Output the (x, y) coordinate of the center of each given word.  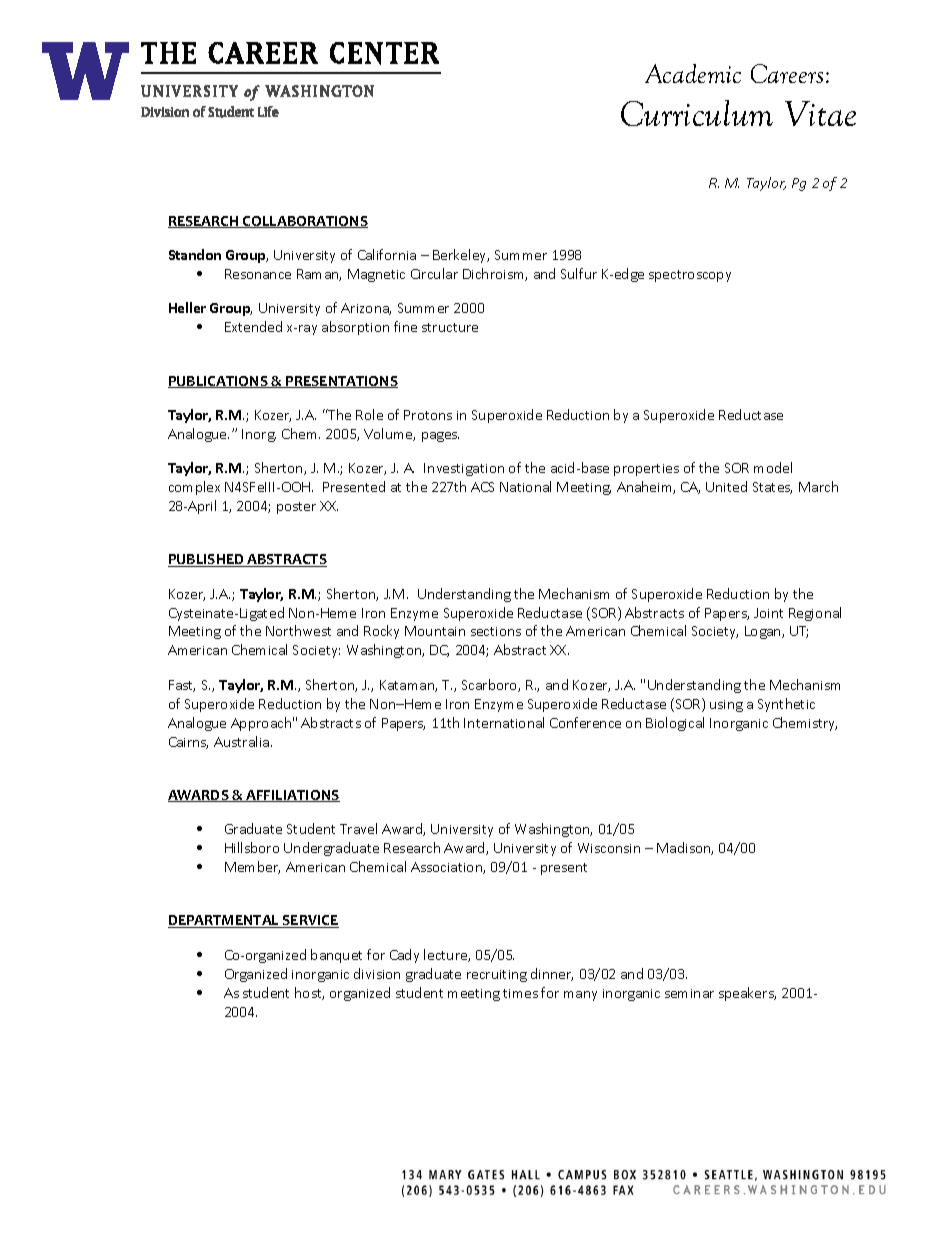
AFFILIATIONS (292, 796)
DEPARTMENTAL (225, 921)
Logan (764, 632)
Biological (675, 724)
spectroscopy (690, 276)
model (773, 467)
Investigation (464, 469)
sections (496, 631)
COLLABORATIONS (304, 222)
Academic (693, 73)
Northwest (298, 630)
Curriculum (697, 113)
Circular (434, 273)
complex (194, 488)
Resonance (258, 274)
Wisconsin (609, 848)
